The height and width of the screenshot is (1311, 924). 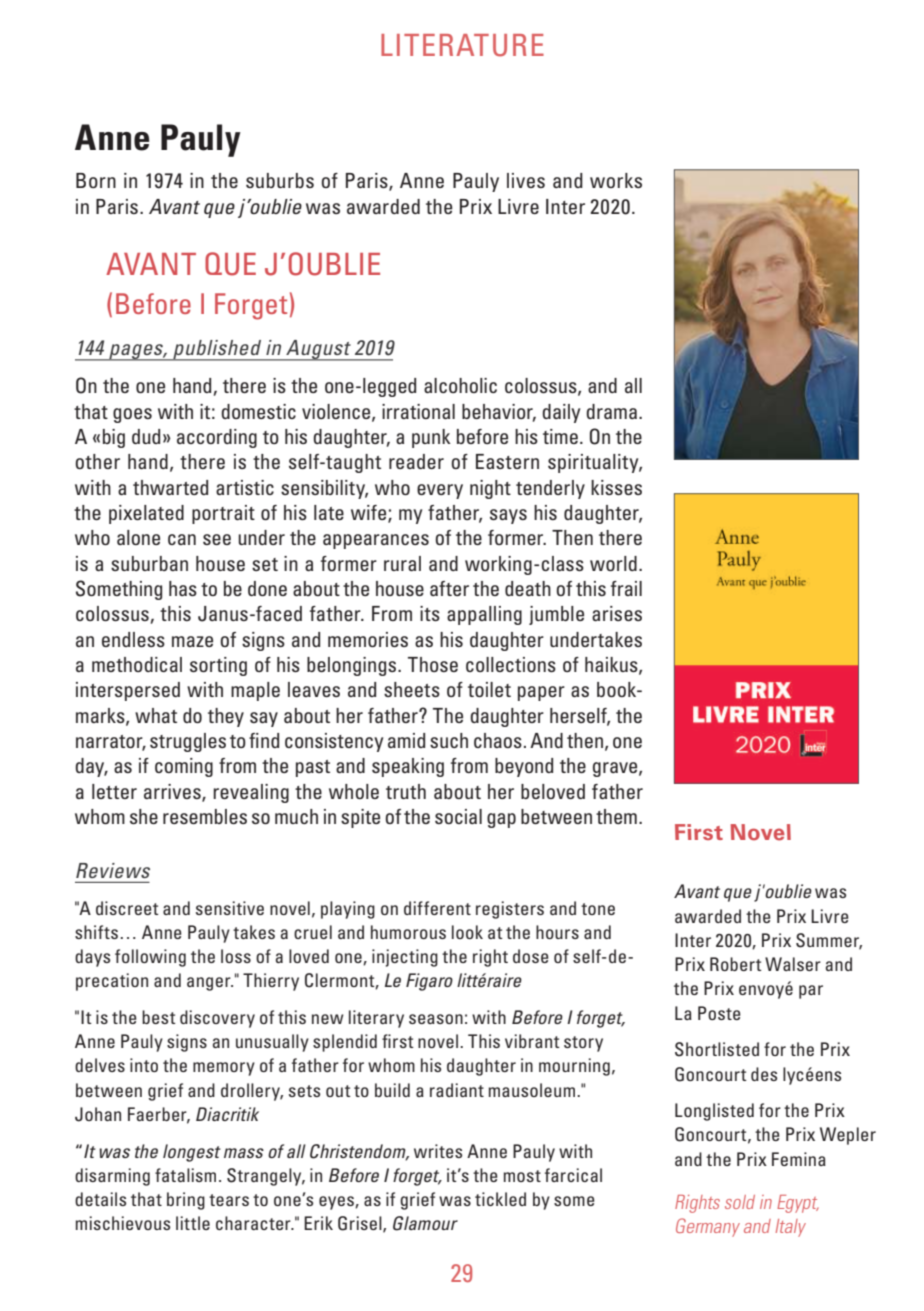 What do you see at coordinates (96, 180) in the screenshot?
I see `Born` at bounding box center [96, 180].
